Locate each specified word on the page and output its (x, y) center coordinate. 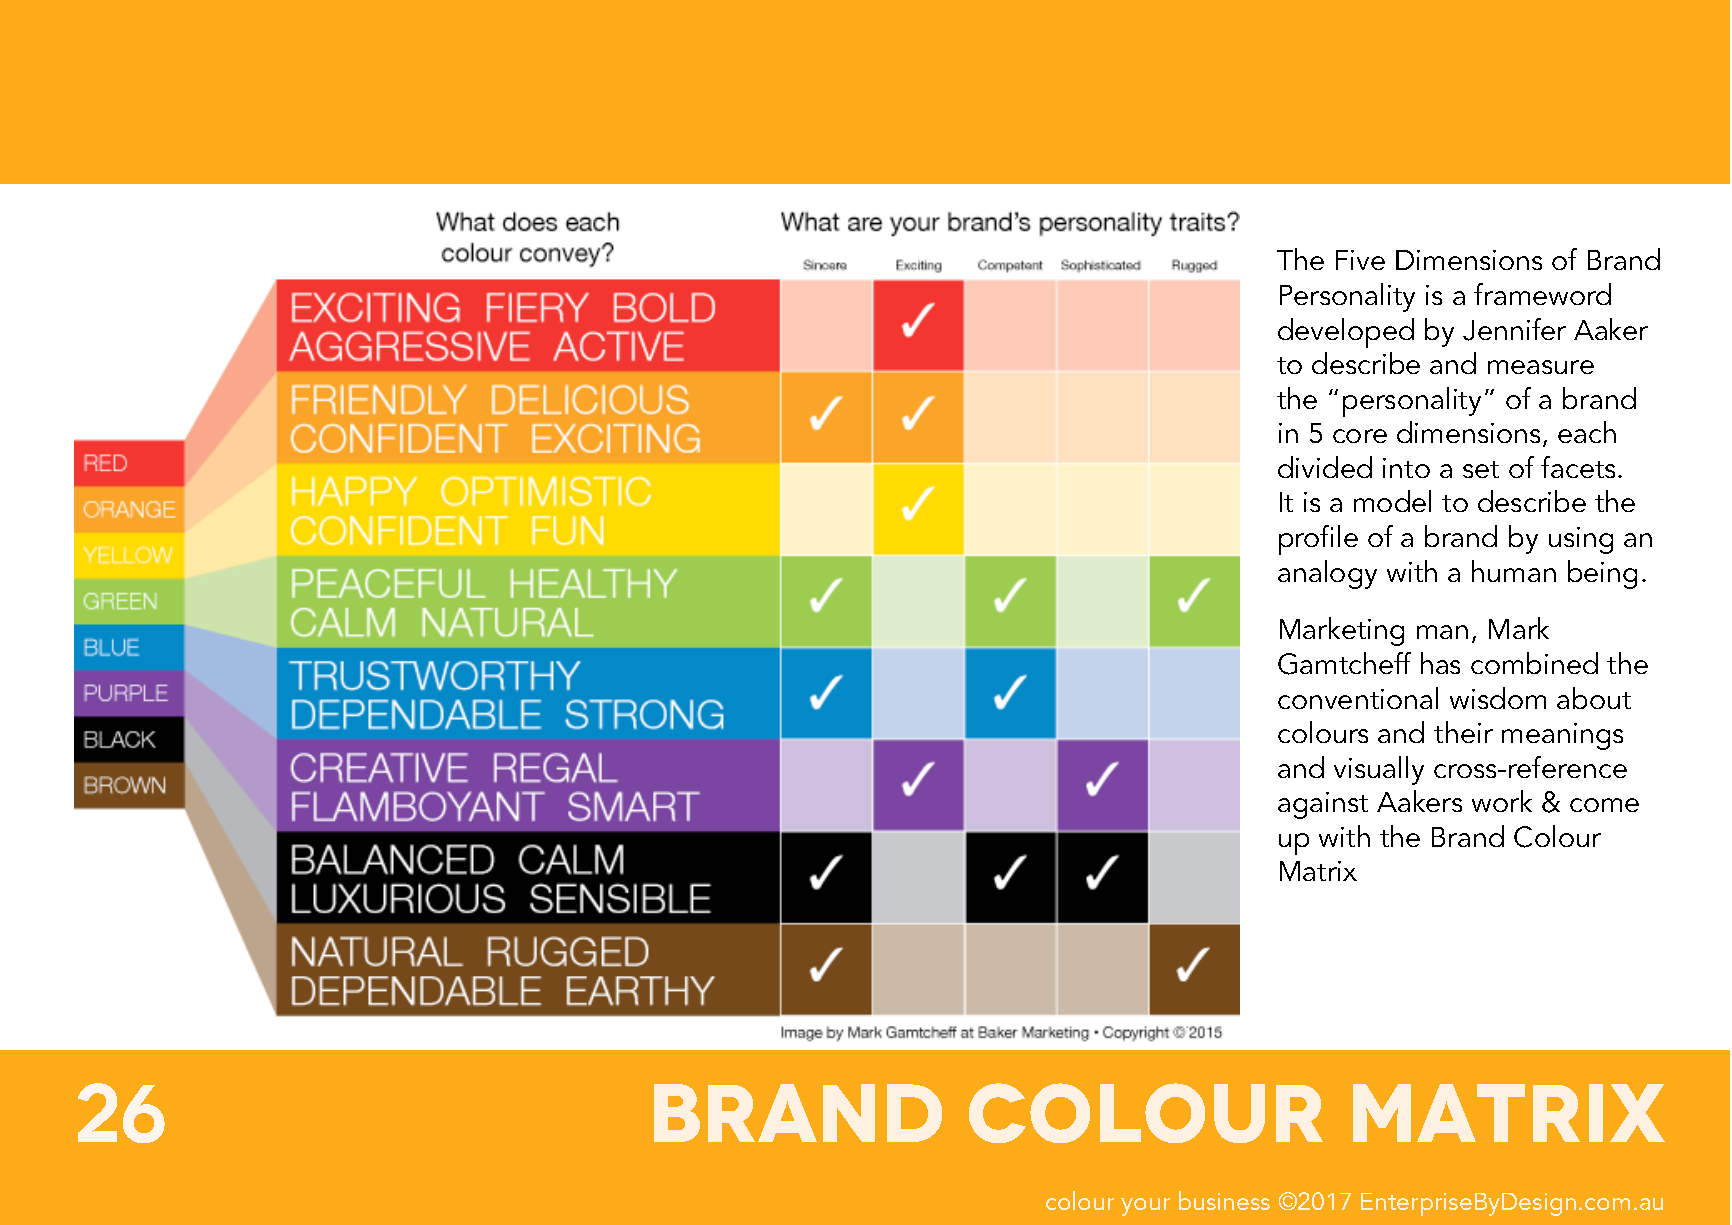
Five (1360, 260)
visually (1379, 770)
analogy (1327, 574)
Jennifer (1514, 329)
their (1463, 732)
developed (1346, 333)
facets (1578, 467)
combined (1534, 663)
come (1604, 805)
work (1502, 801)
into (1406, 468)
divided (1325, 467)
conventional (1358, 698)
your (1145, 1207)
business (1224, 1200)
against (1323, 805)
